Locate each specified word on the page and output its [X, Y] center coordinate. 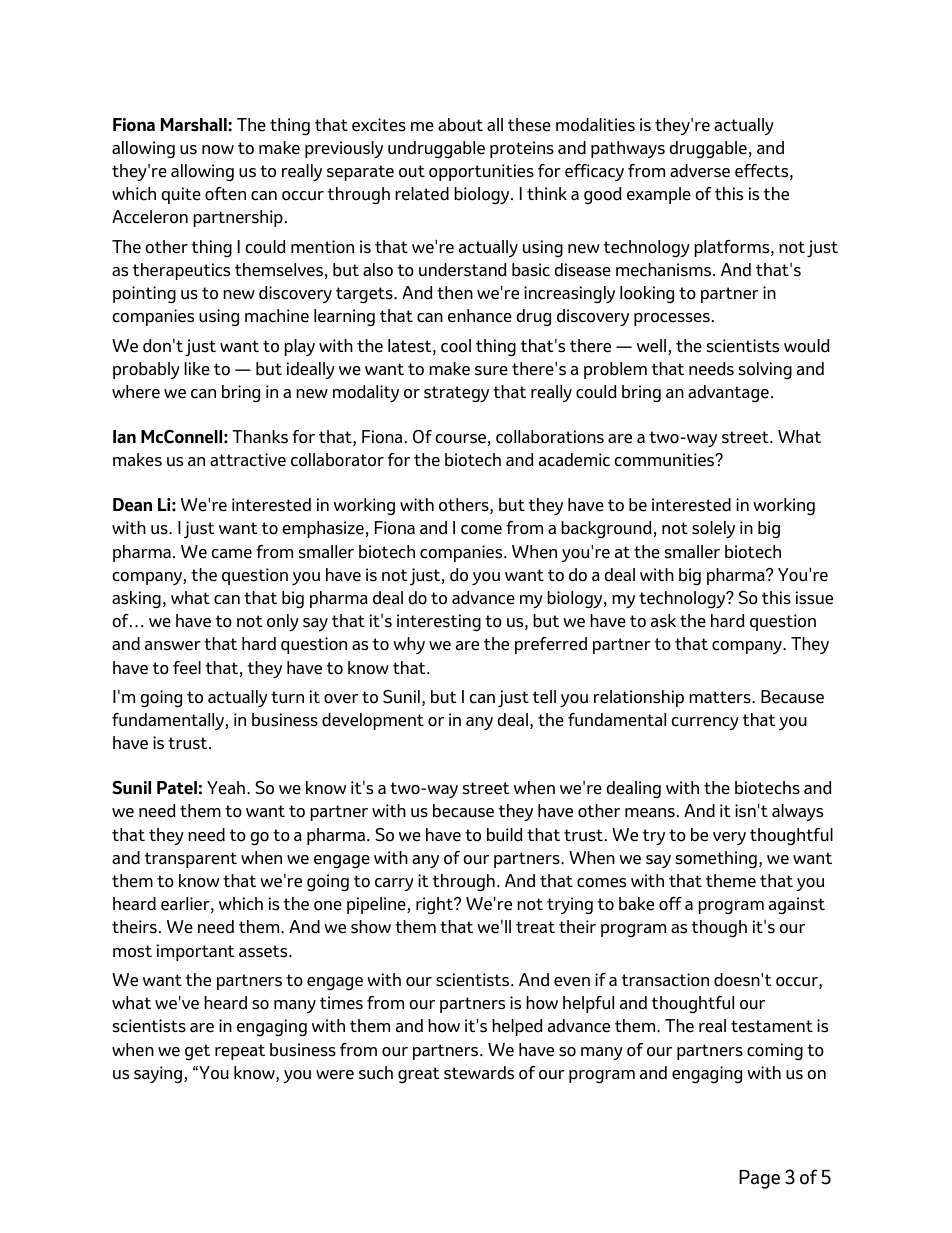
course [460, 439]
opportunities [481, 172]
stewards [479, 1073]
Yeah [226, 788]
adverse [700, 171]
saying [158, 1074]
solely [713, 529]
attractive [248, 460]
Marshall [195, 125]
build [505, 835]
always [797, 812]
